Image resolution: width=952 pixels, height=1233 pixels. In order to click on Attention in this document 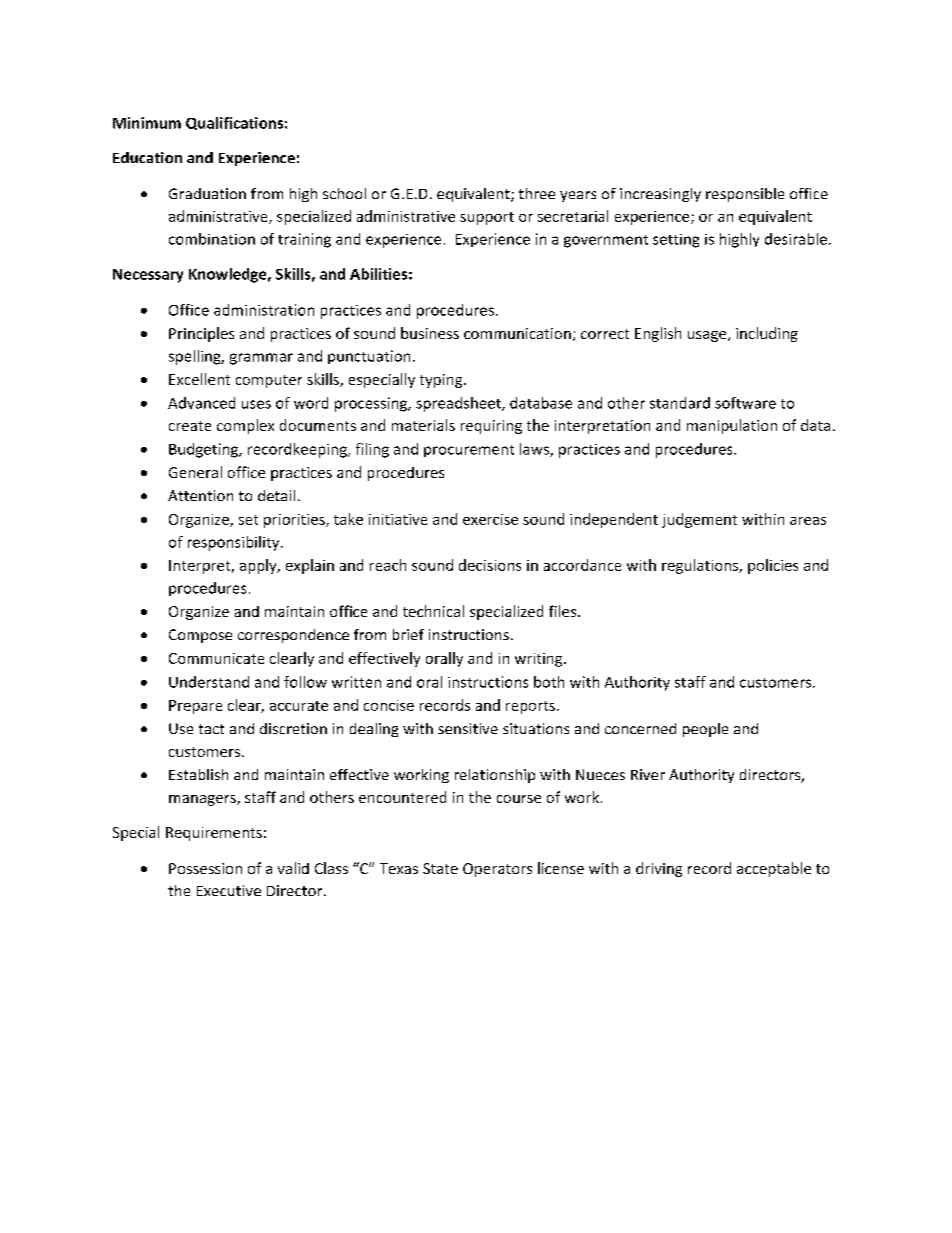, I will do `click(200, 495)`.
